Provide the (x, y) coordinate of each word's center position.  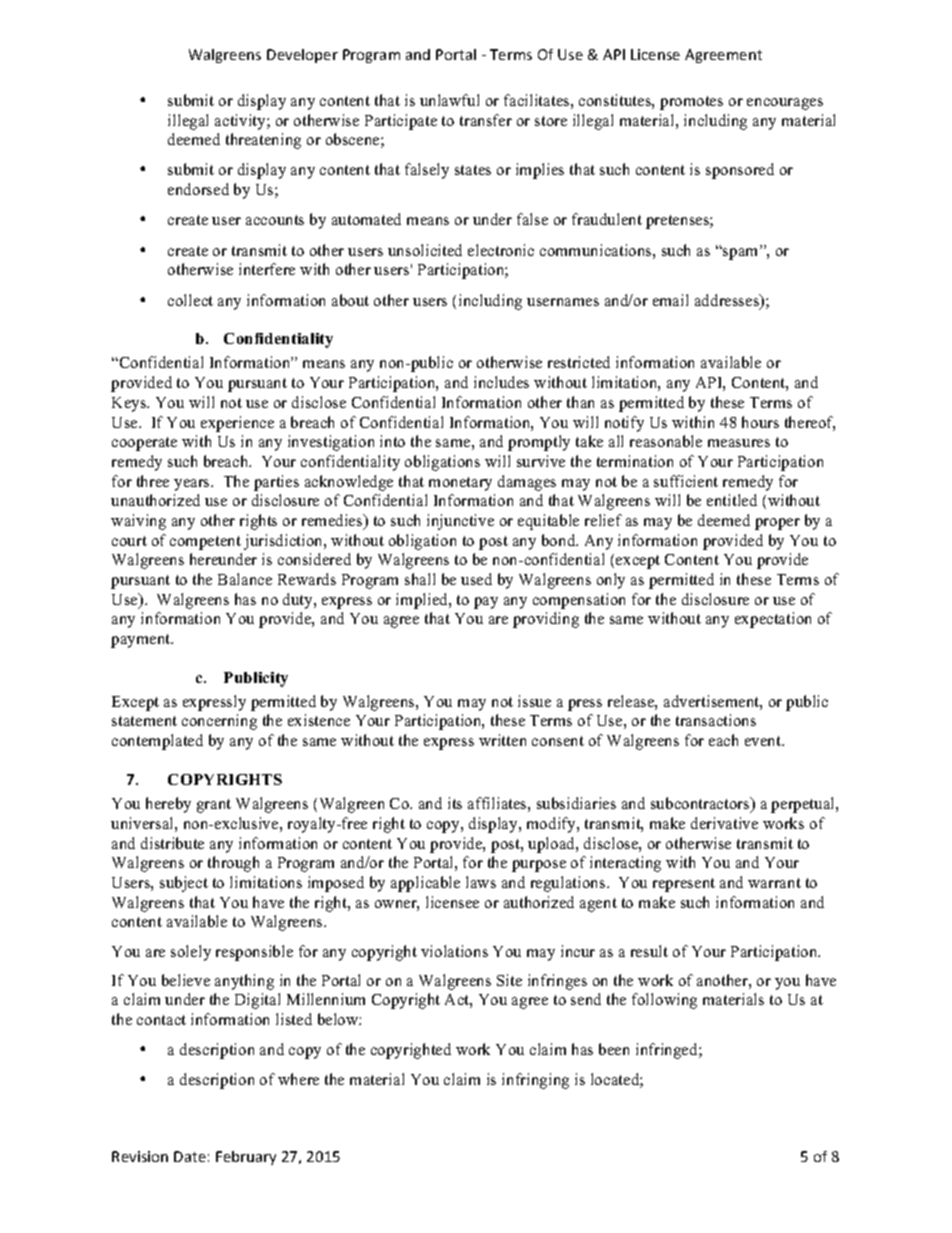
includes (501, 382)
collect (190, 300)
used (476, 579)
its (455, 803)
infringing (535, 1081)
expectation (773, 620)
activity (241, 122)
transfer (486, 120)
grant (214, 806)
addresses (728, 301)
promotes (691, 103)
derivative (724, 823)
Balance (245, 579)
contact (161, 1020)
